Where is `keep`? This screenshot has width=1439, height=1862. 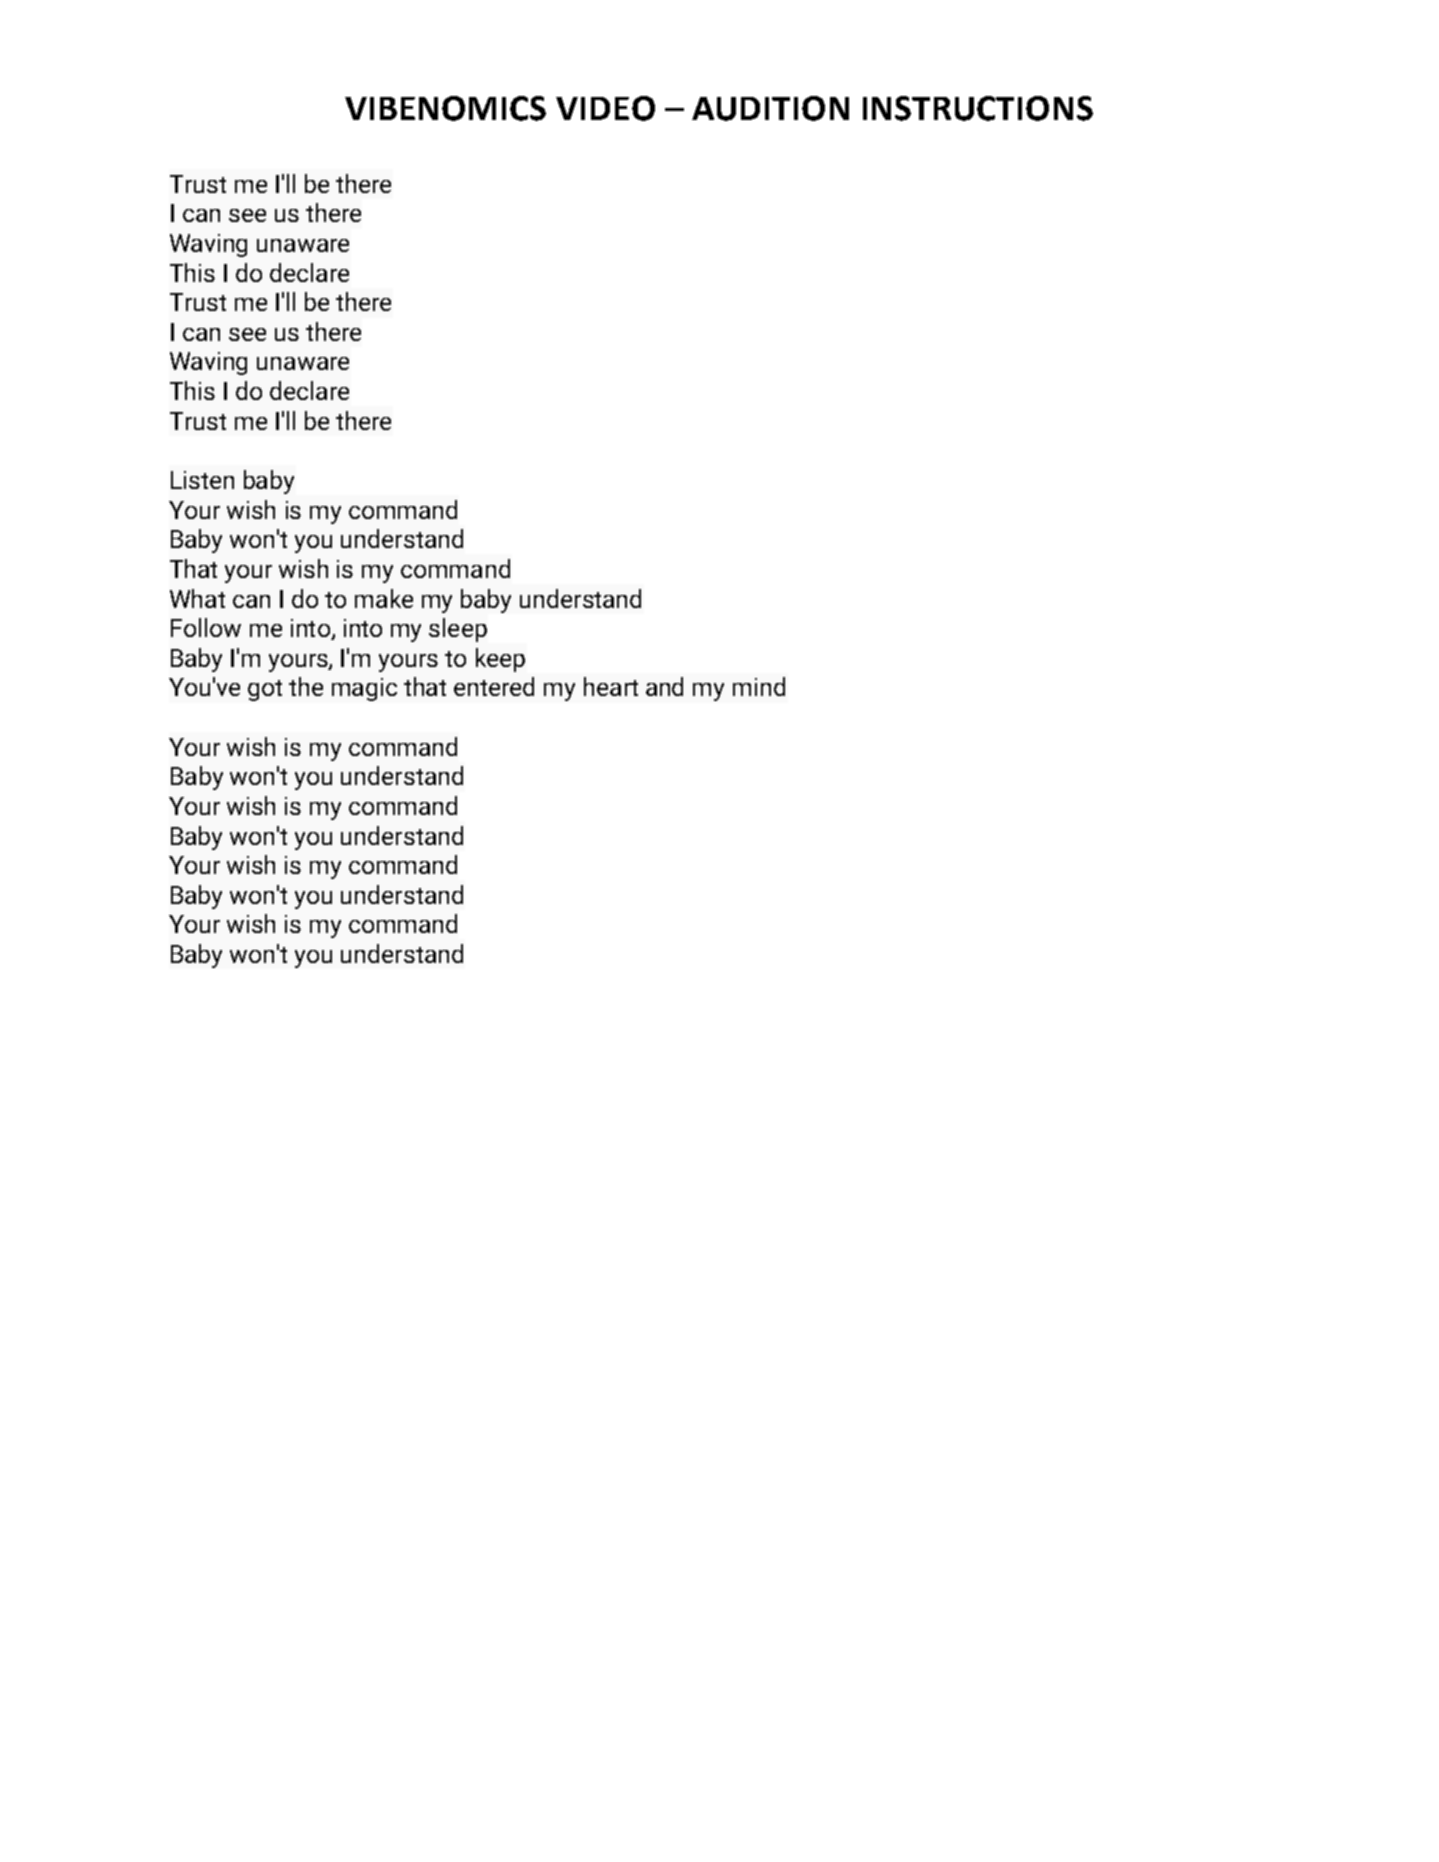 keep is located at coordinates (500, 660).
